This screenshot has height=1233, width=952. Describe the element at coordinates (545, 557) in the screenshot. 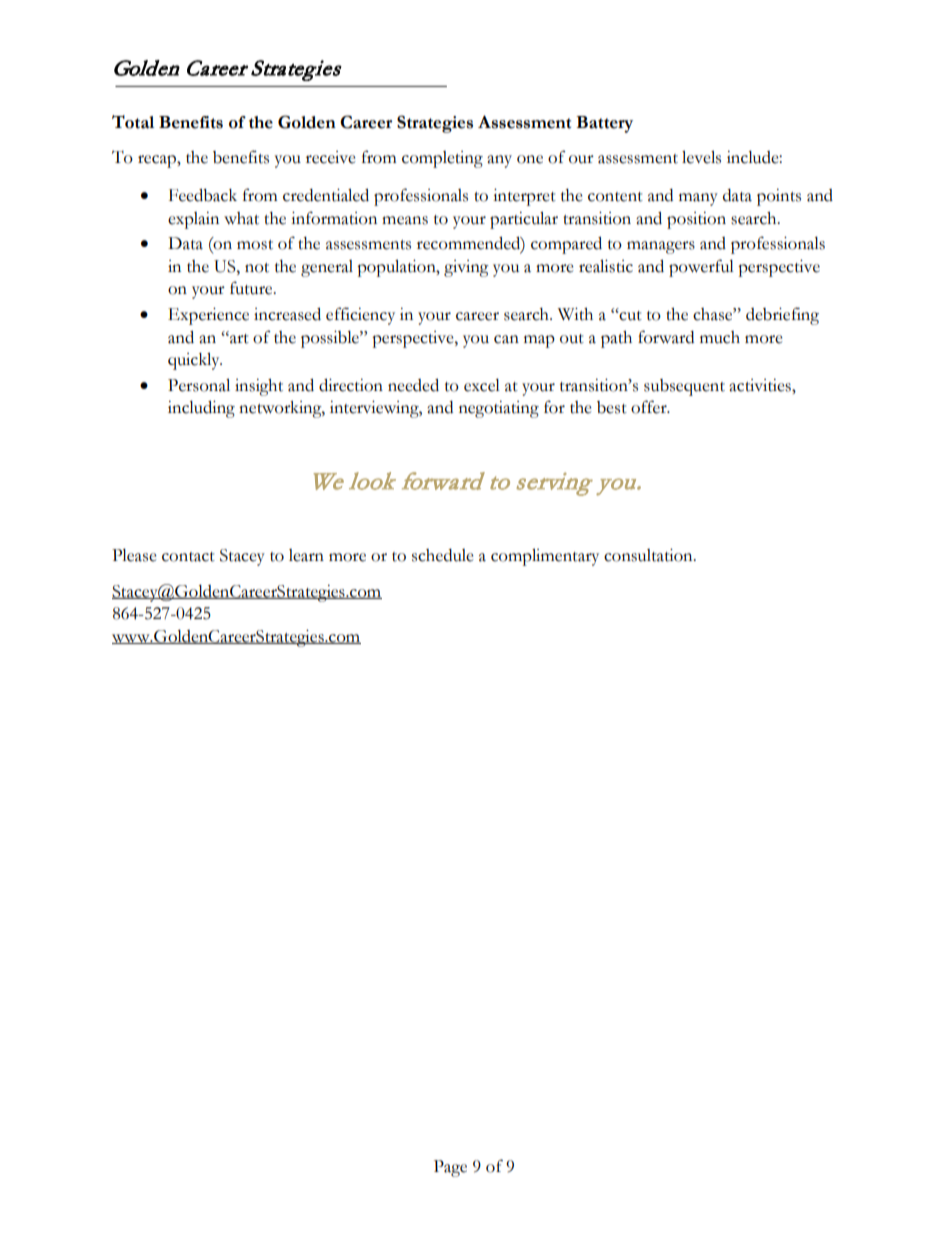

I see `complimentary` at that location.
